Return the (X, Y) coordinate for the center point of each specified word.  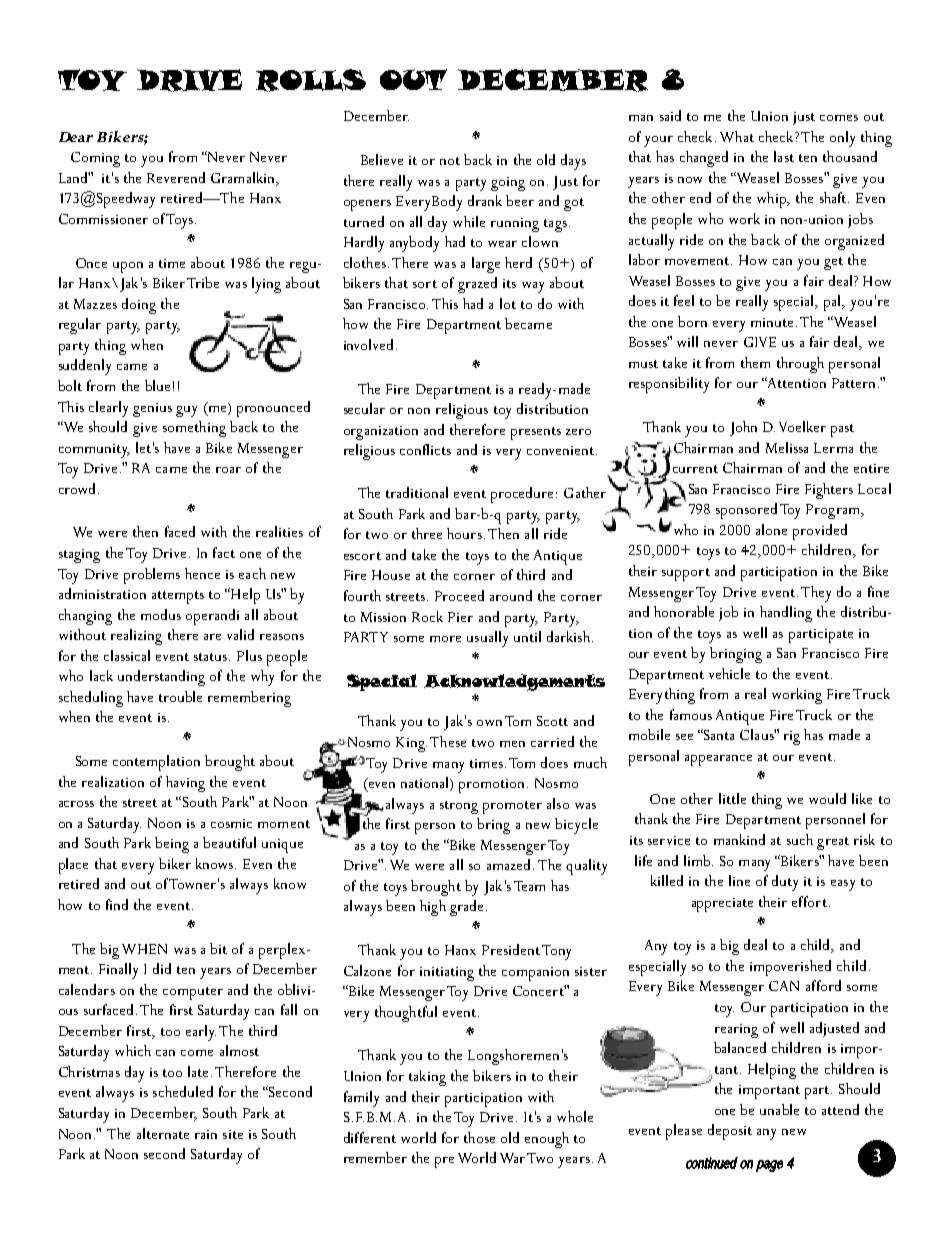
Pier (460, 617)
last (784, 156)
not (450, 161)
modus (161, 614)
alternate (163, 1133)
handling (786, 614)
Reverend (176, 177)
